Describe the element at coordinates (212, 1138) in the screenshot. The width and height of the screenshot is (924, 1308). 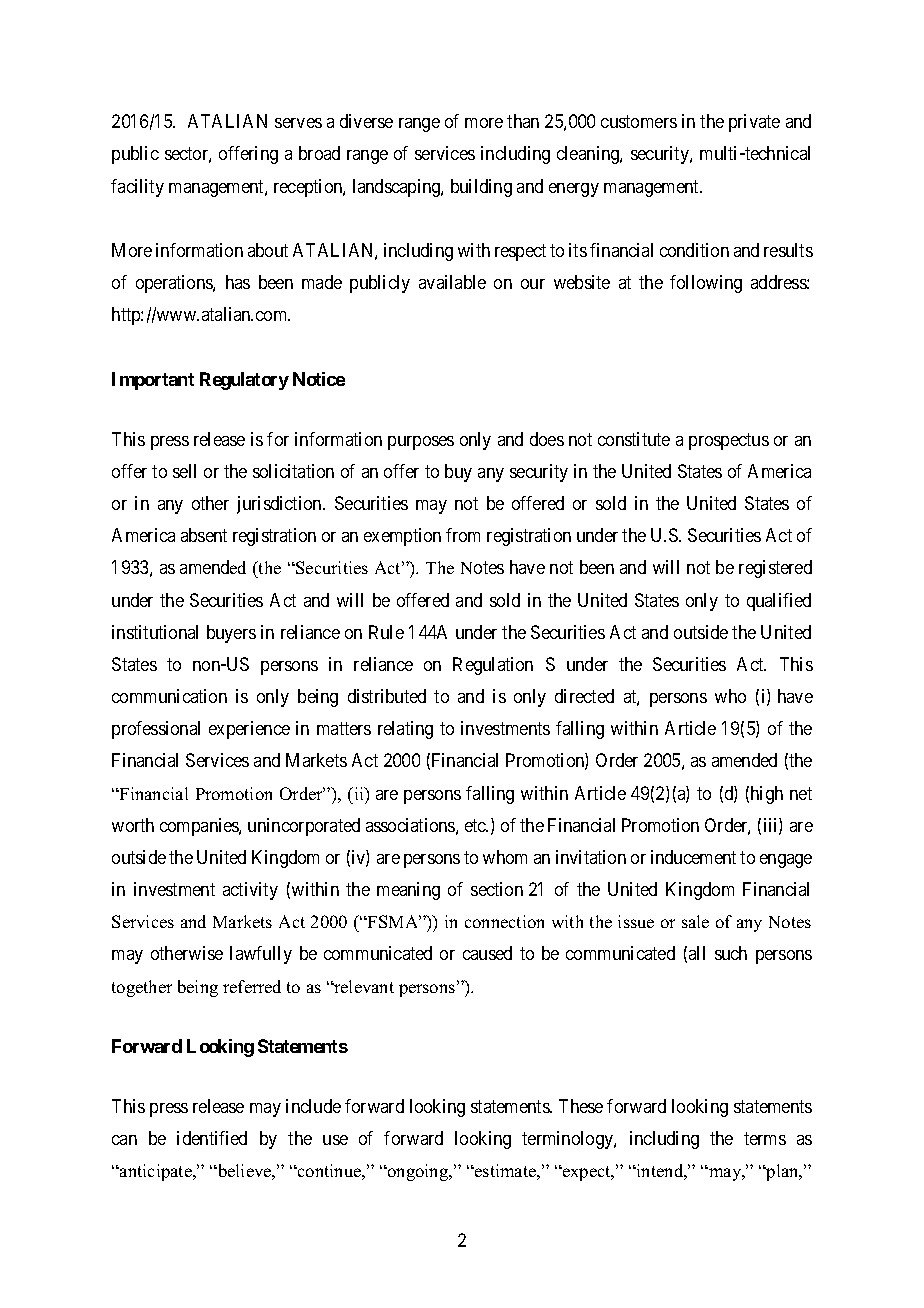
I see `identified` at that location.
